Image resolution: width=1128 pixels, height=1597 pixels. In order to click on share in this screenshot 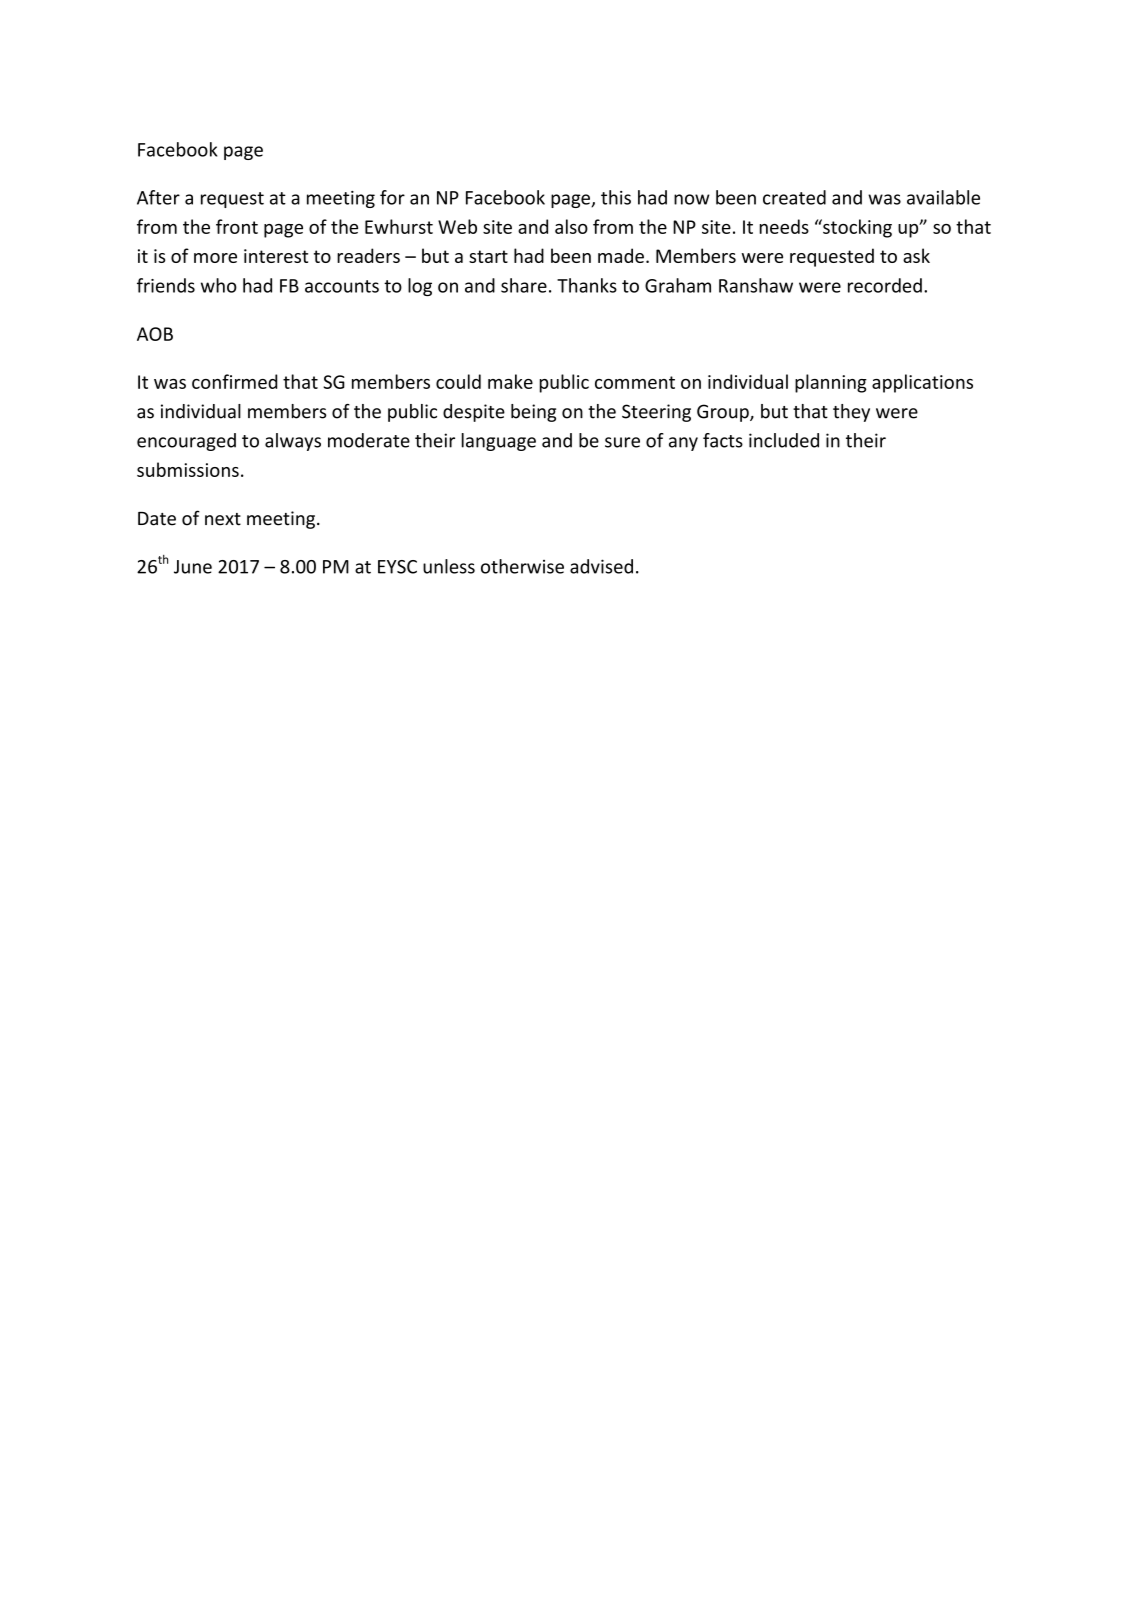, I will do `click(524, 285)`.
